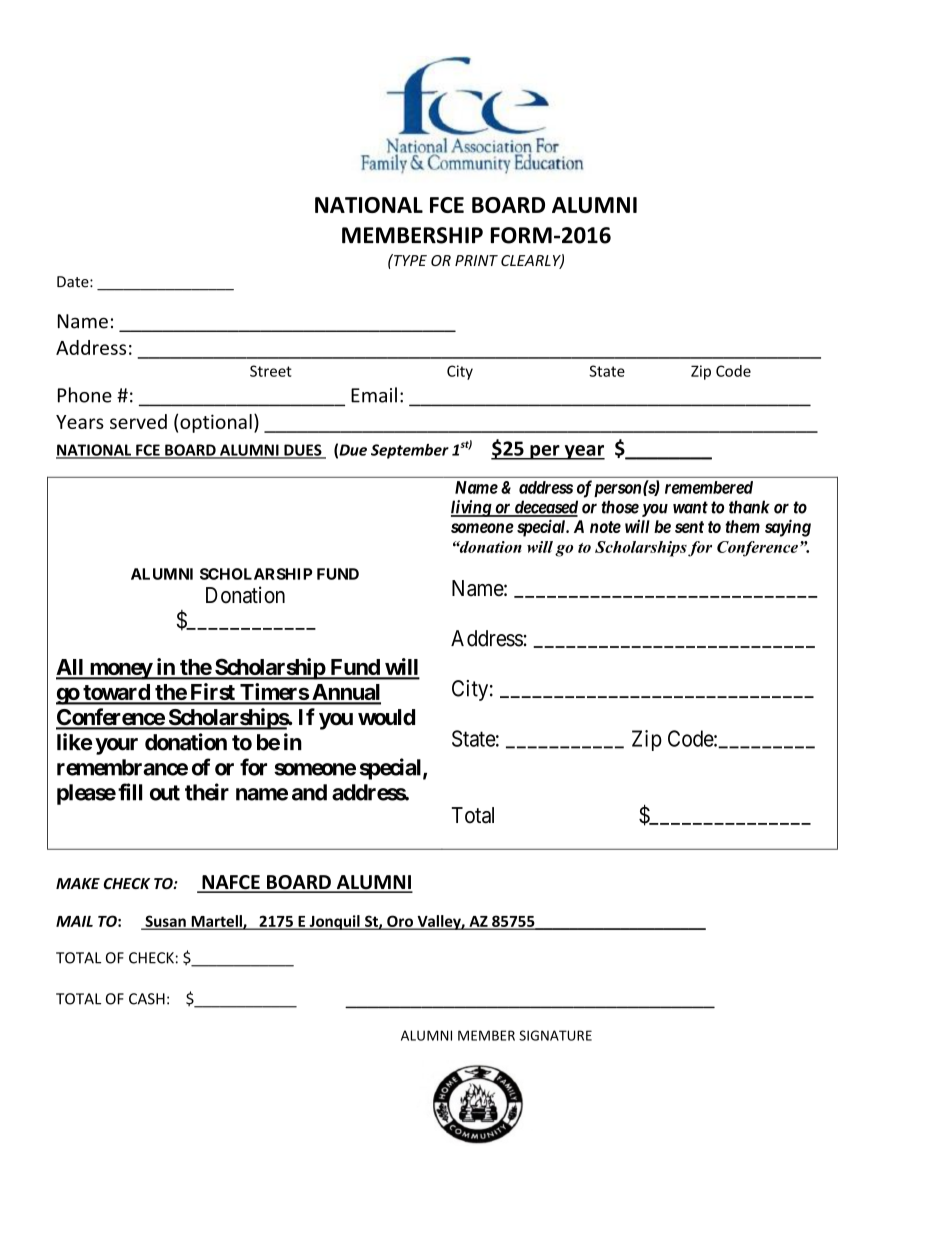  Describe the element at coordinates (409, 260) in the document. I see `TYPE` at that location.
